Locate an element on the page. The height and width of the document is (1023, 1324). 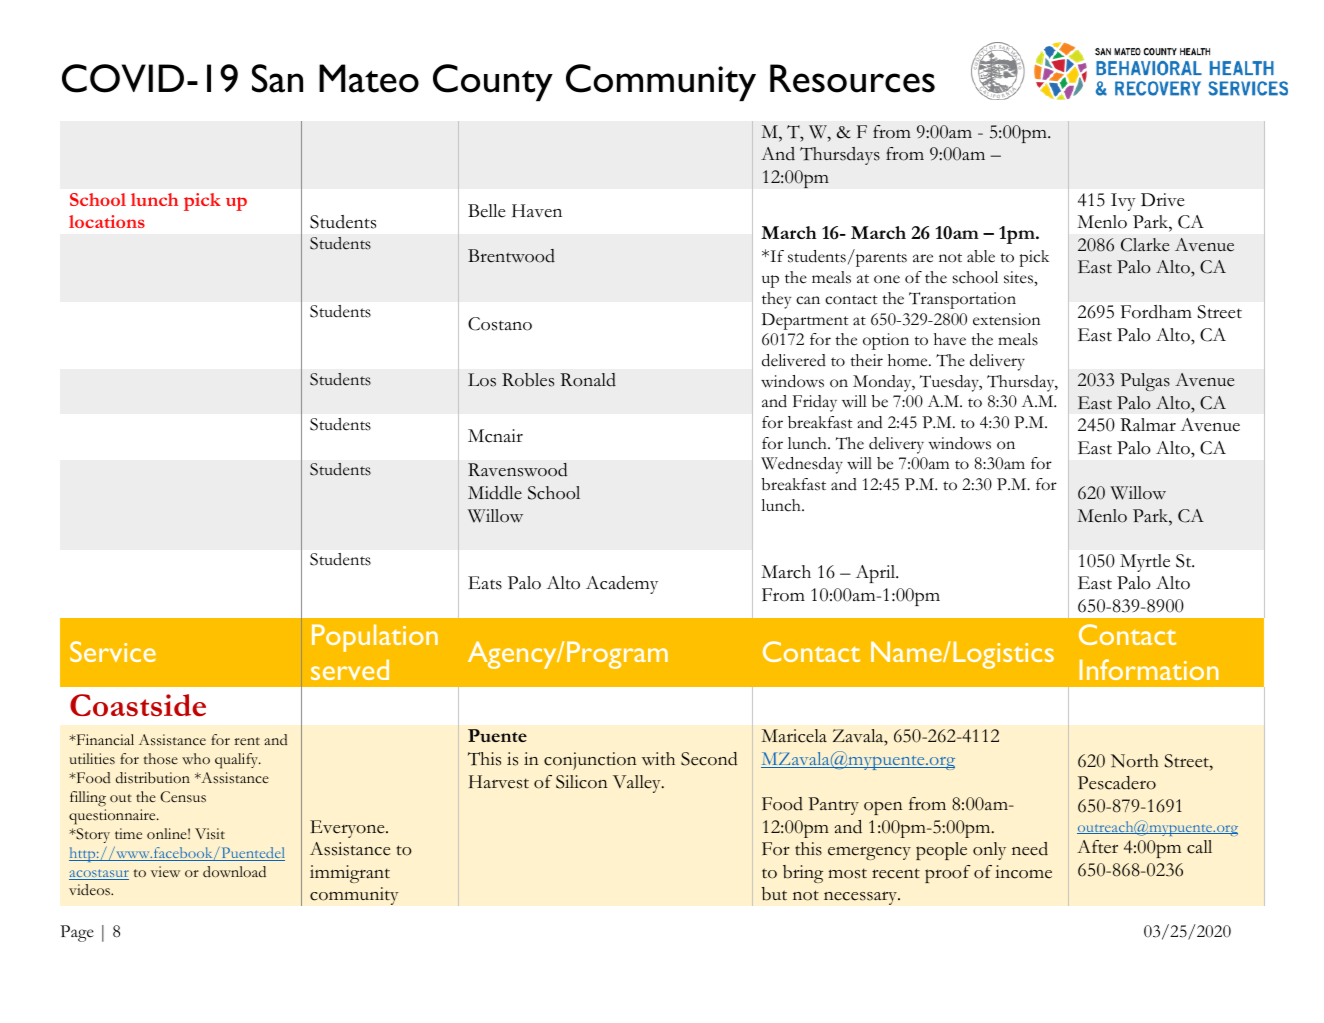
income is located at coordinates (1023, 872).
